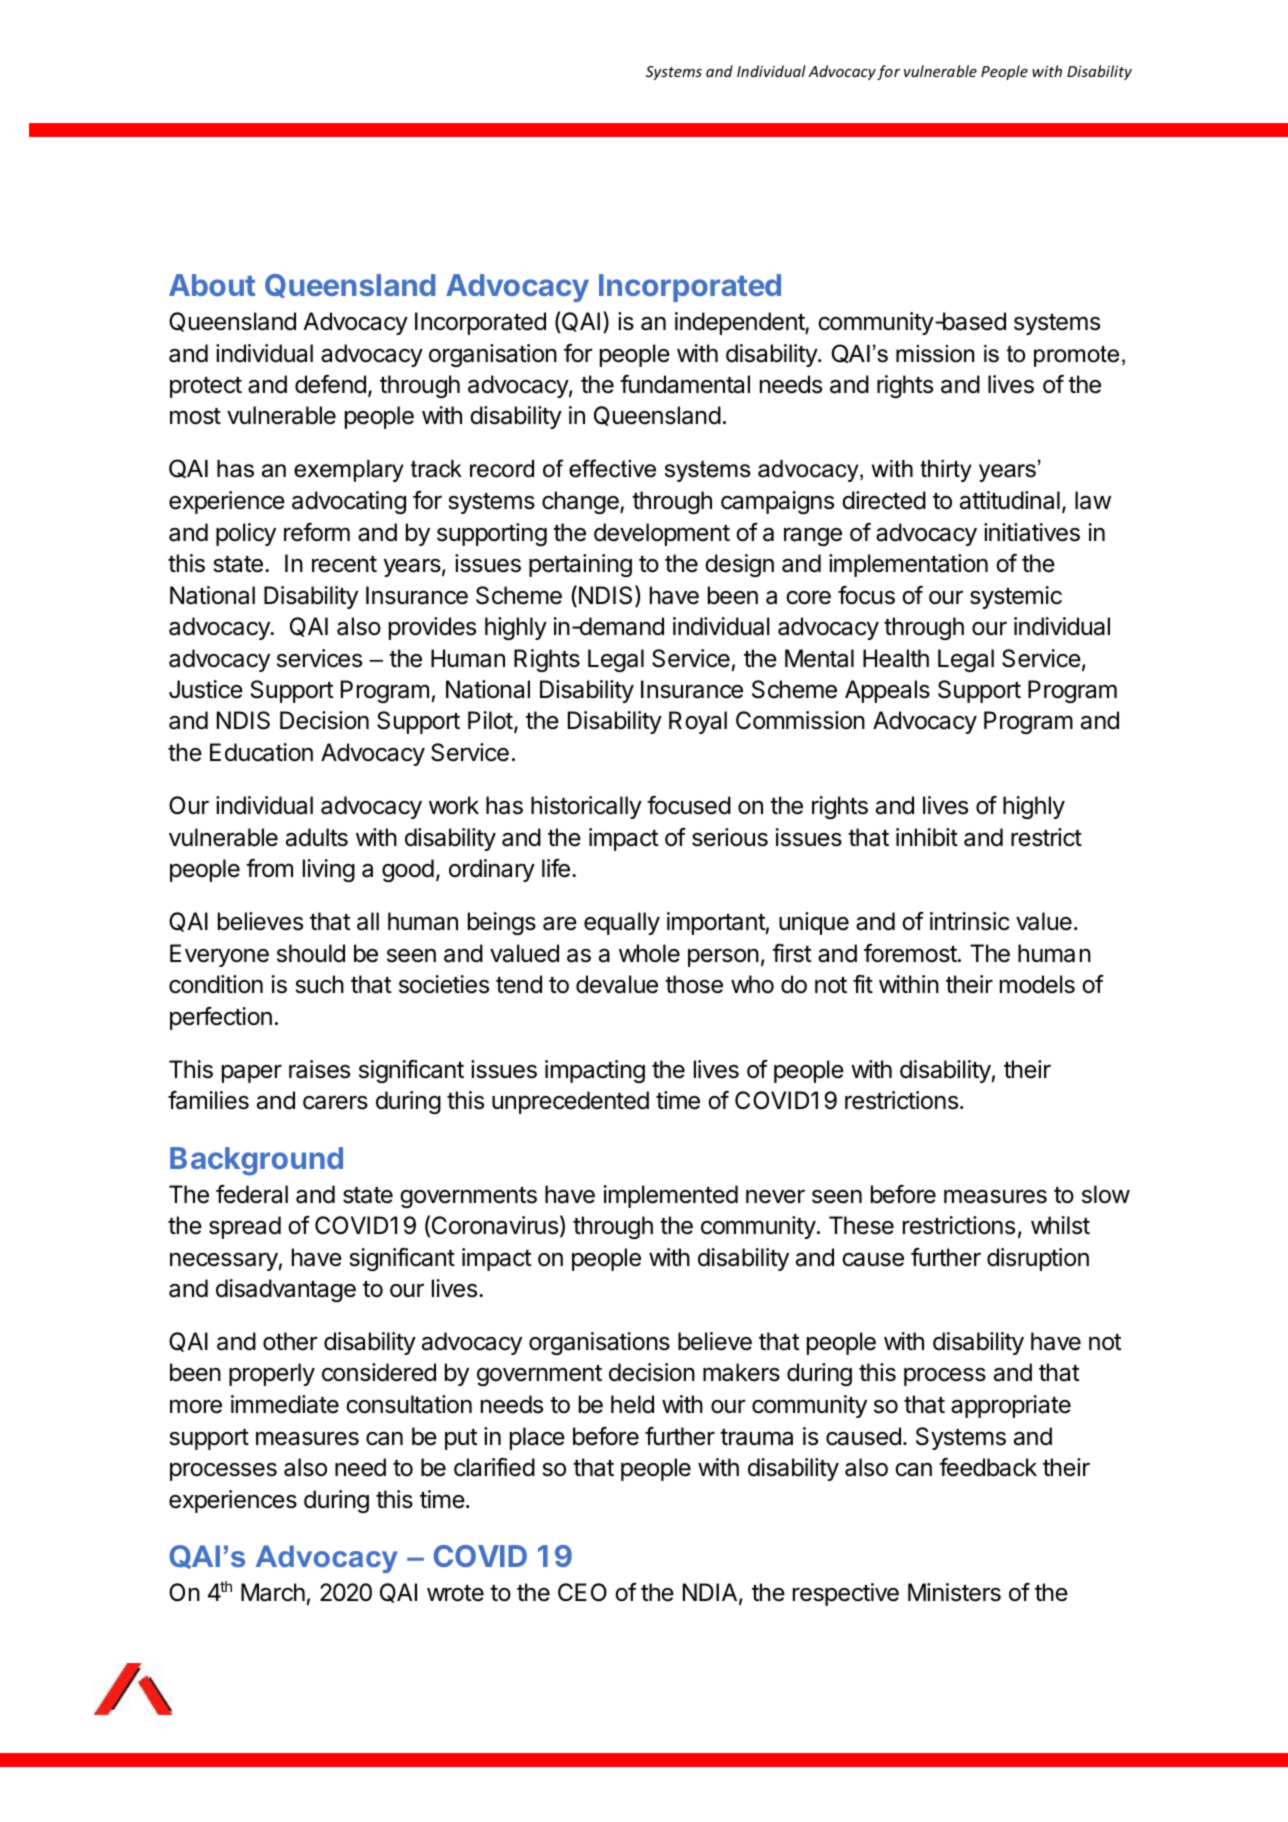  What do you see at coordinates (649, 953) in the screenshot?
I see `whole` at bounding box center [649, 953].
